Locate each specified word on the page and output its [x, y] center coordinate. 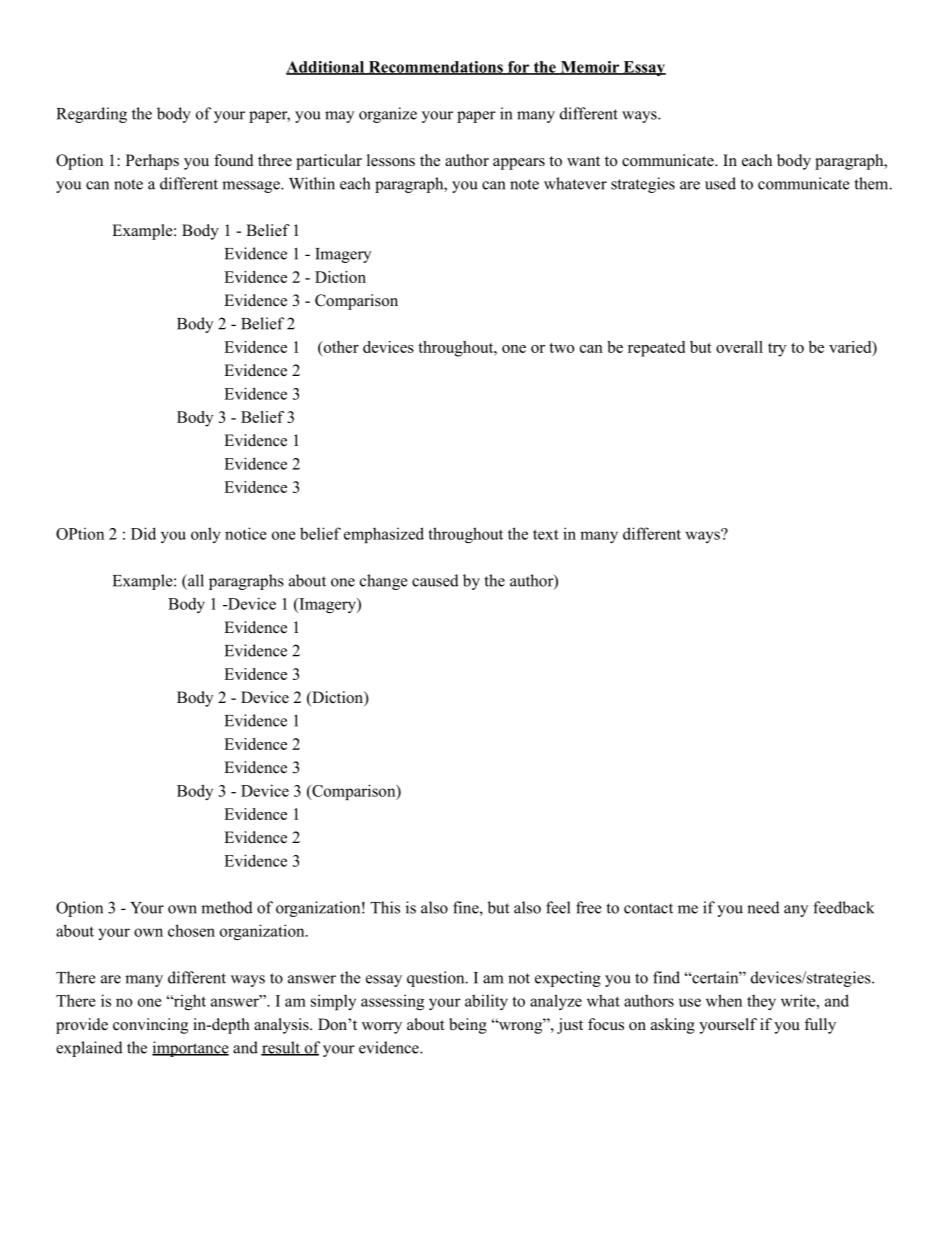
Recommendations [435, 68]
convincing [150, 1026]
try [777, 350]
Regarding [92, 115]
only [206, 535]
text [546, 534]
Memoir [590, 68]
